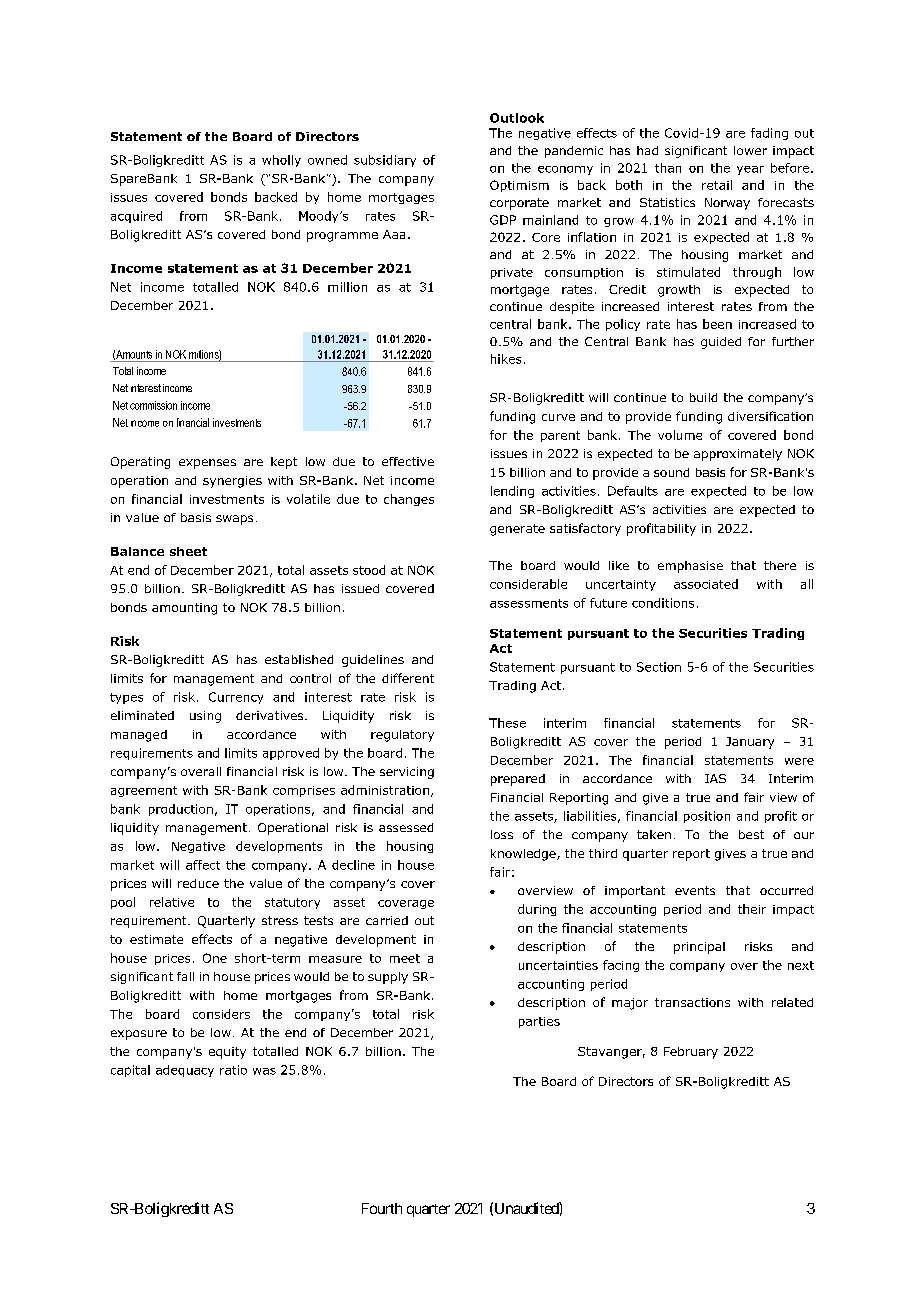 Image resolution: width=924 pixels, height=1308 pixels. I want to click on relative, so click(172, 902).
